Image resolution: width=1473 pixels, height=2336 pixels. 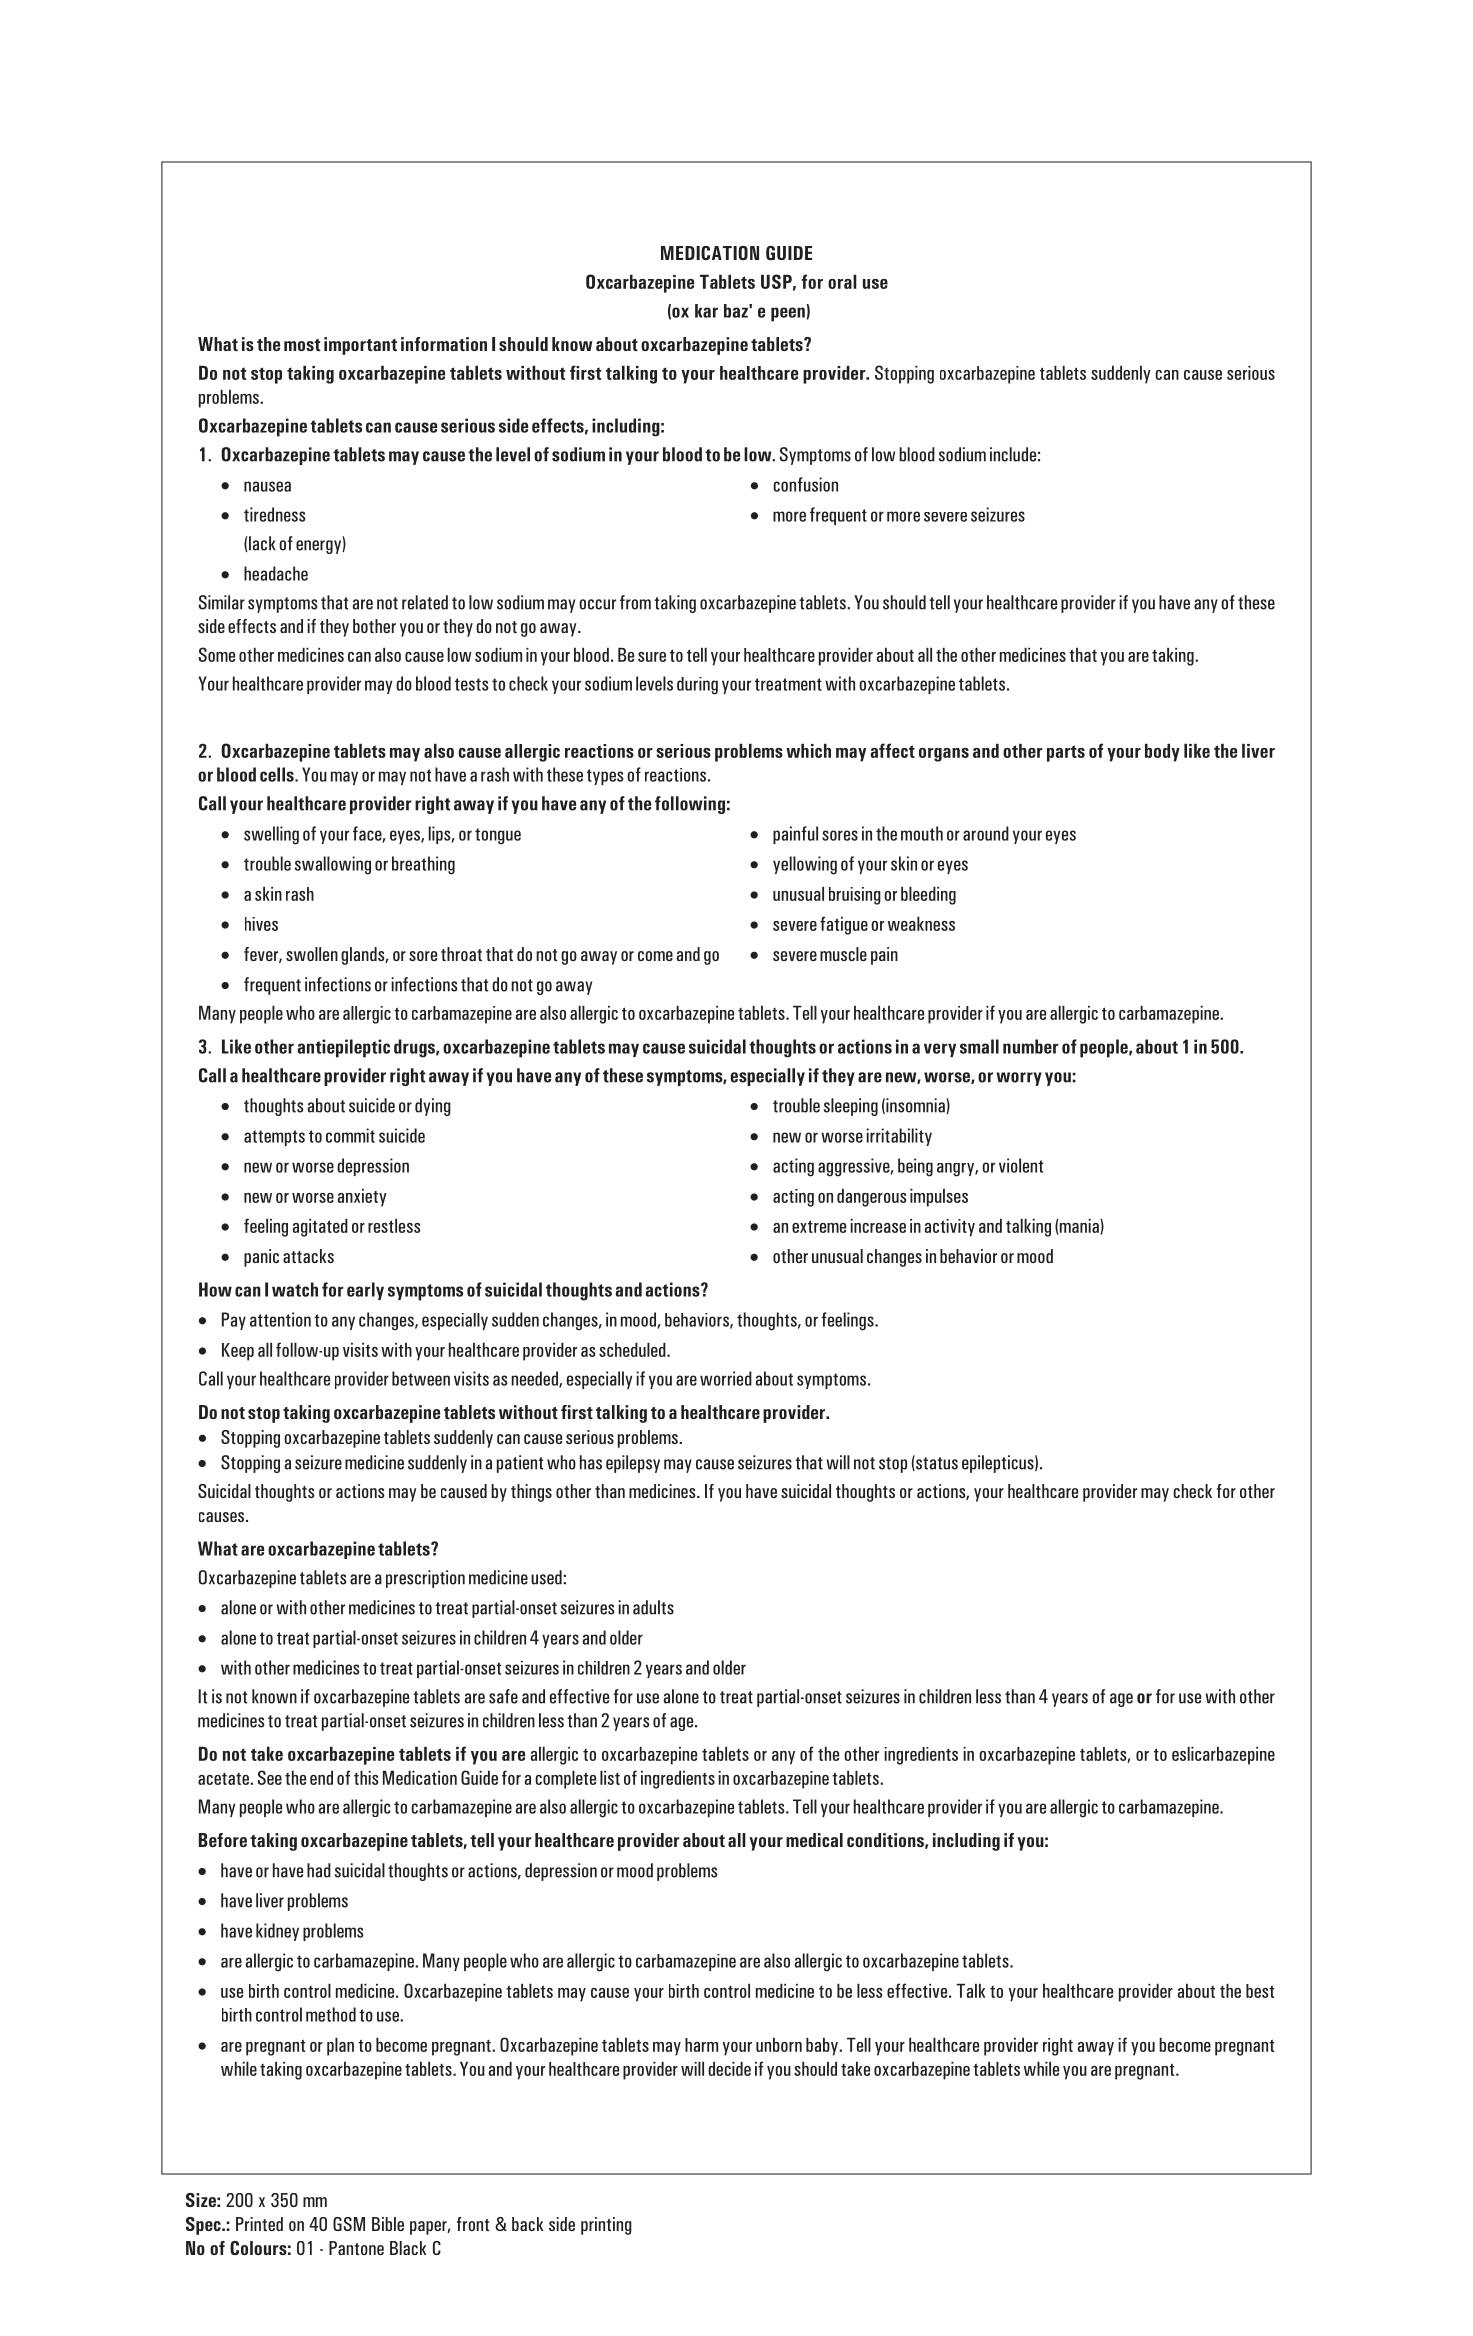 I want to click on attacks, so click(x=308, y=1256).
